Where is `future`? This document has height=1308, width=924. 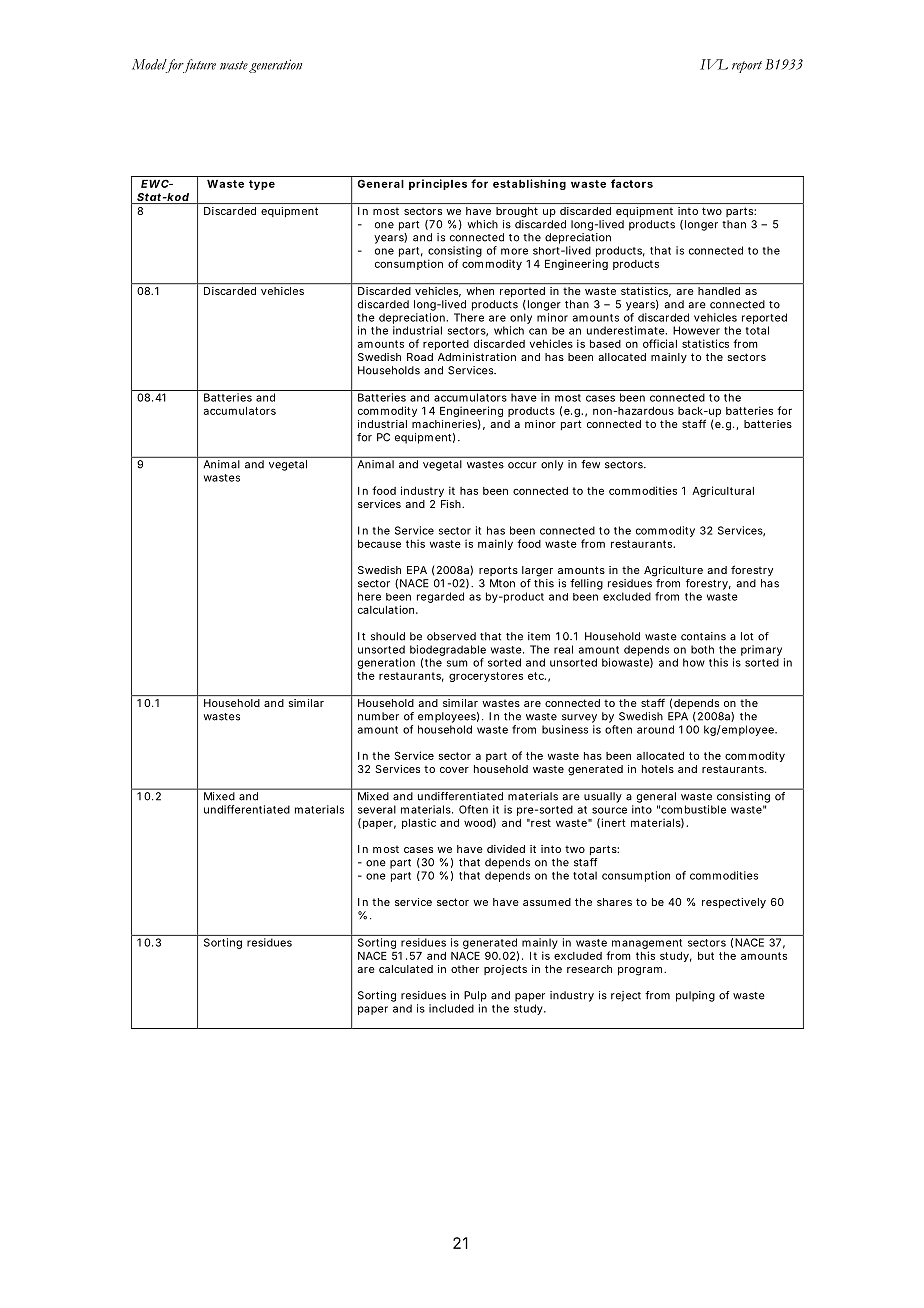
future is located at coordinates (198, 66).
